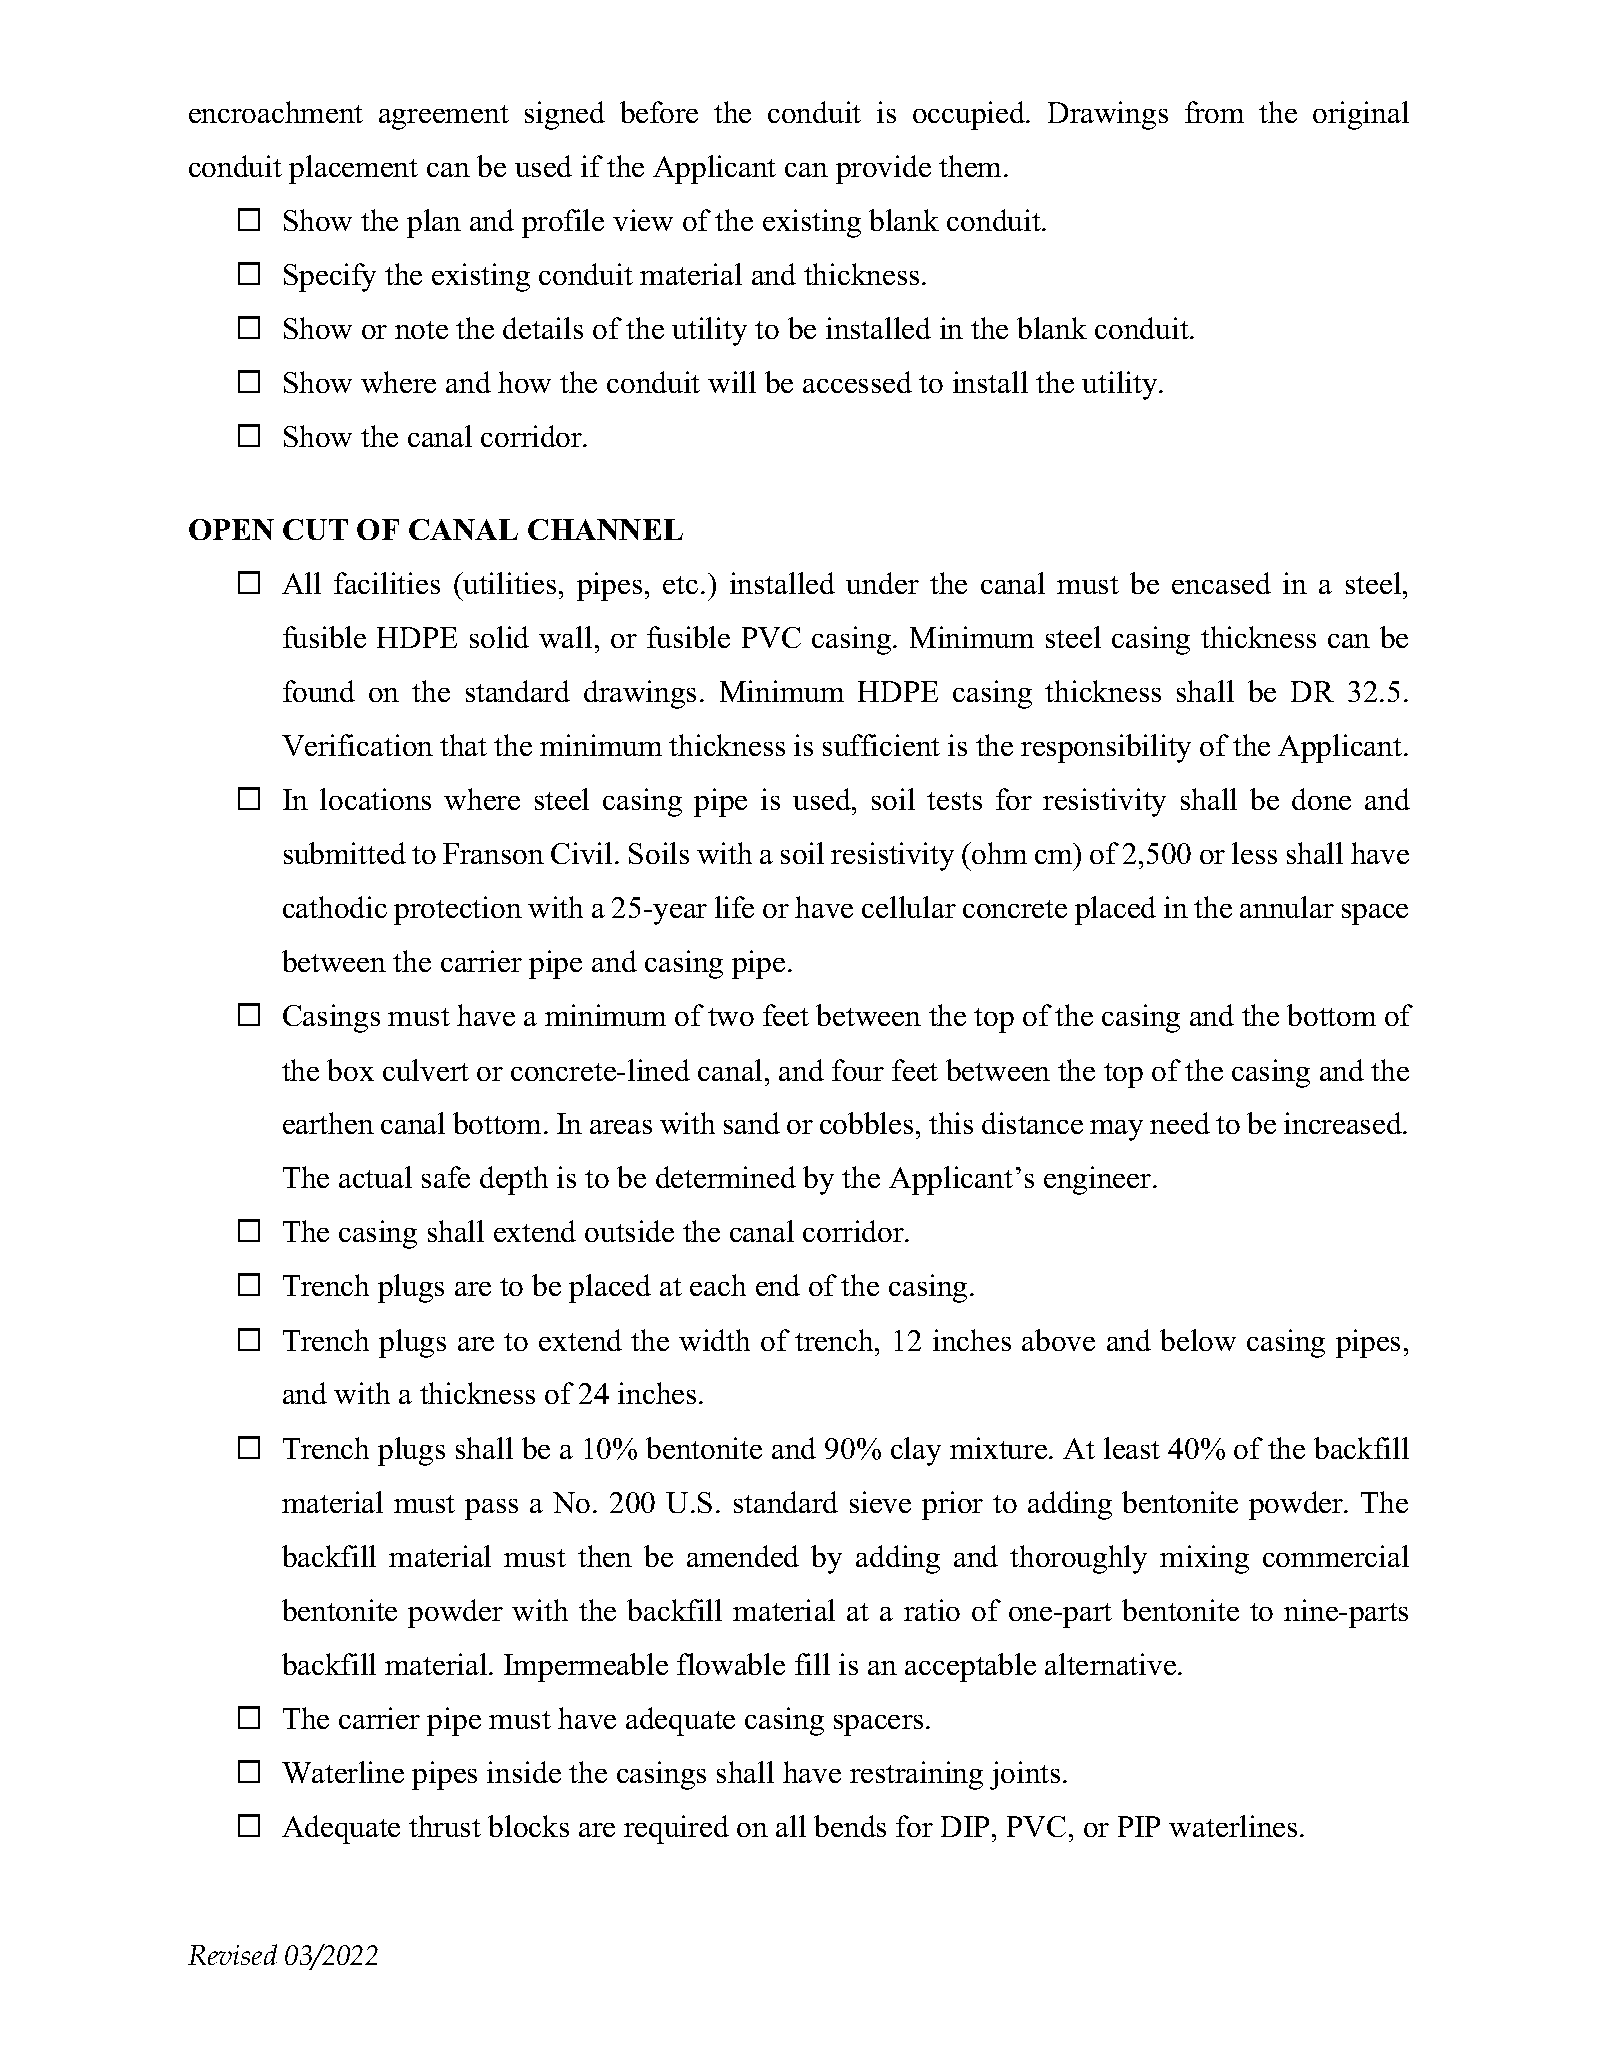 The width and height of the document is (1598, 2068). What do you see at coordinates (731, 1017) in the document?
I see `two` at bounding box center [731, 1017].
